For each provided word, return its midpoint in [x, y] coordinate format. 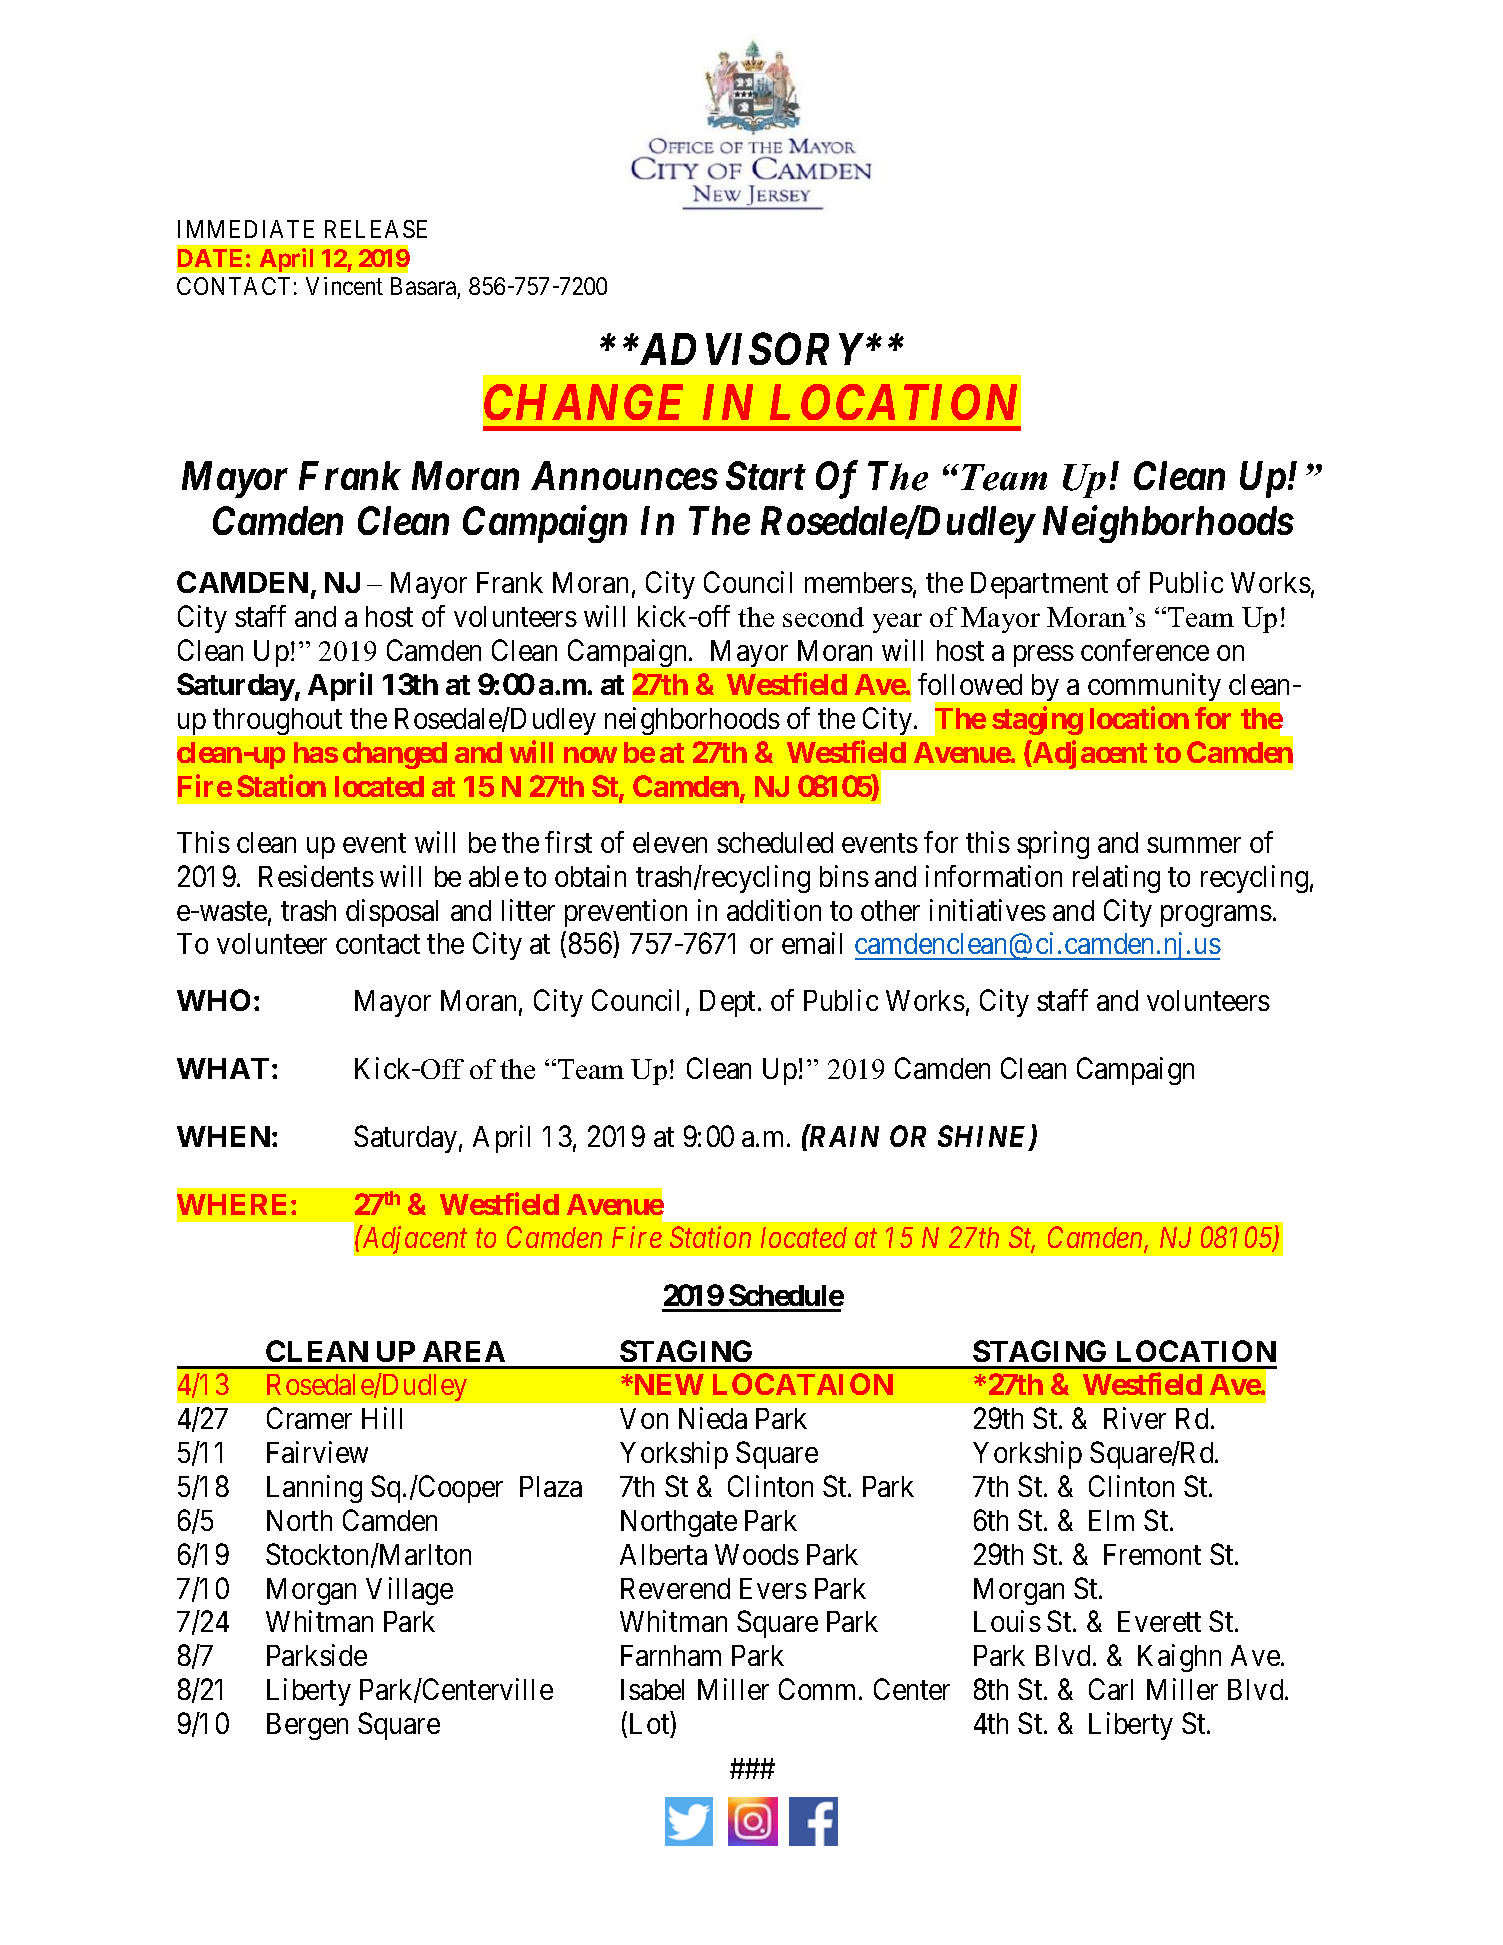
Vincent [344, 286]
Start [766, 475]
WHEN [223, 1136]
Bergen [307, 1726]
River [1135, 1418]
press [1044, 656]
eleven [670, 842]
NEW [668, 1384]
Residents [316, 876]
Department [1039, 585]
